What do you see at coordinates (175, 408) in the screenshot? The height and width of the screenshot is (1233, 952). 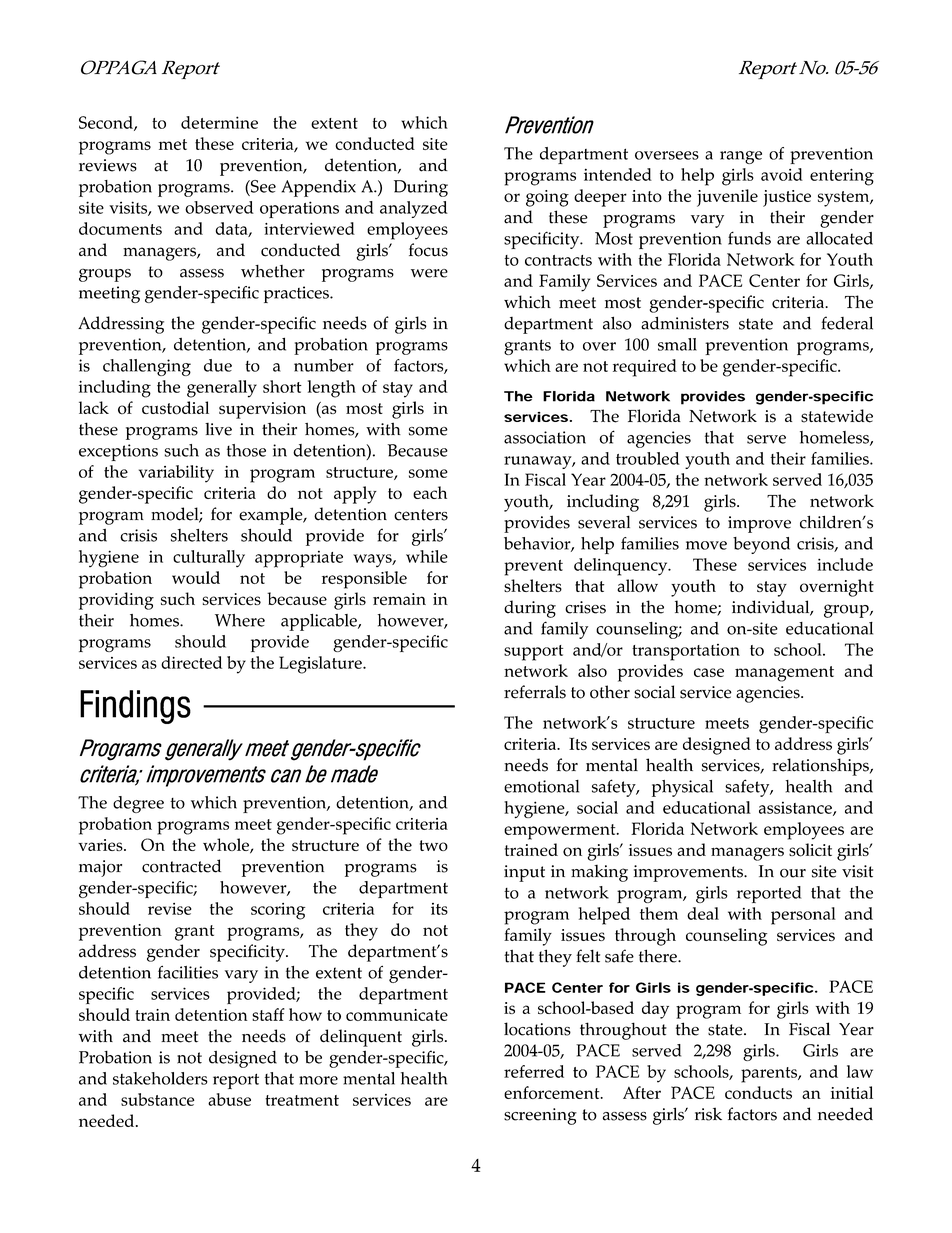 I see `custodial` at bounding box center [175, 408].
